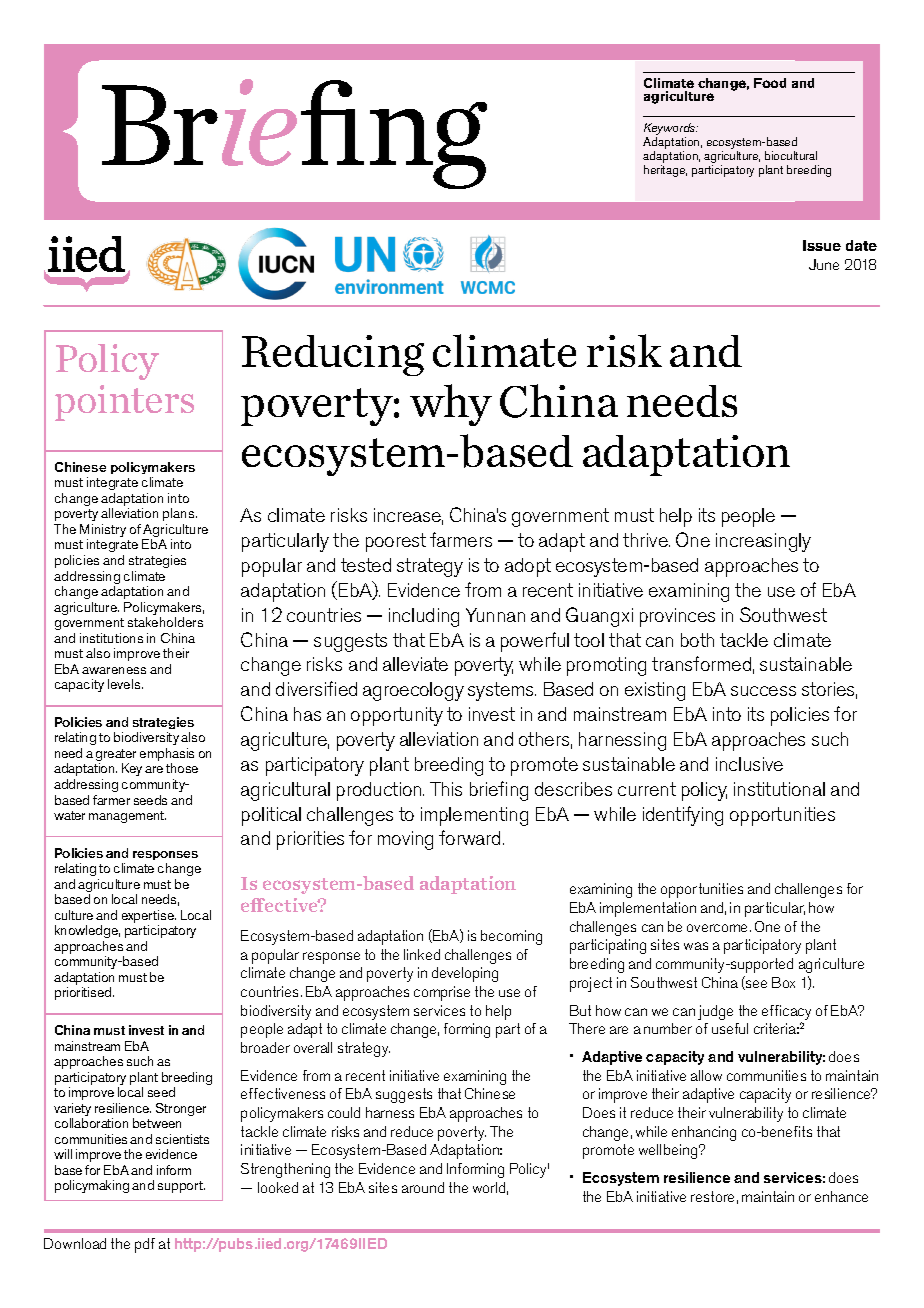 This image has height=1308, width=924. I want to click on plans, so click(180, 516).
